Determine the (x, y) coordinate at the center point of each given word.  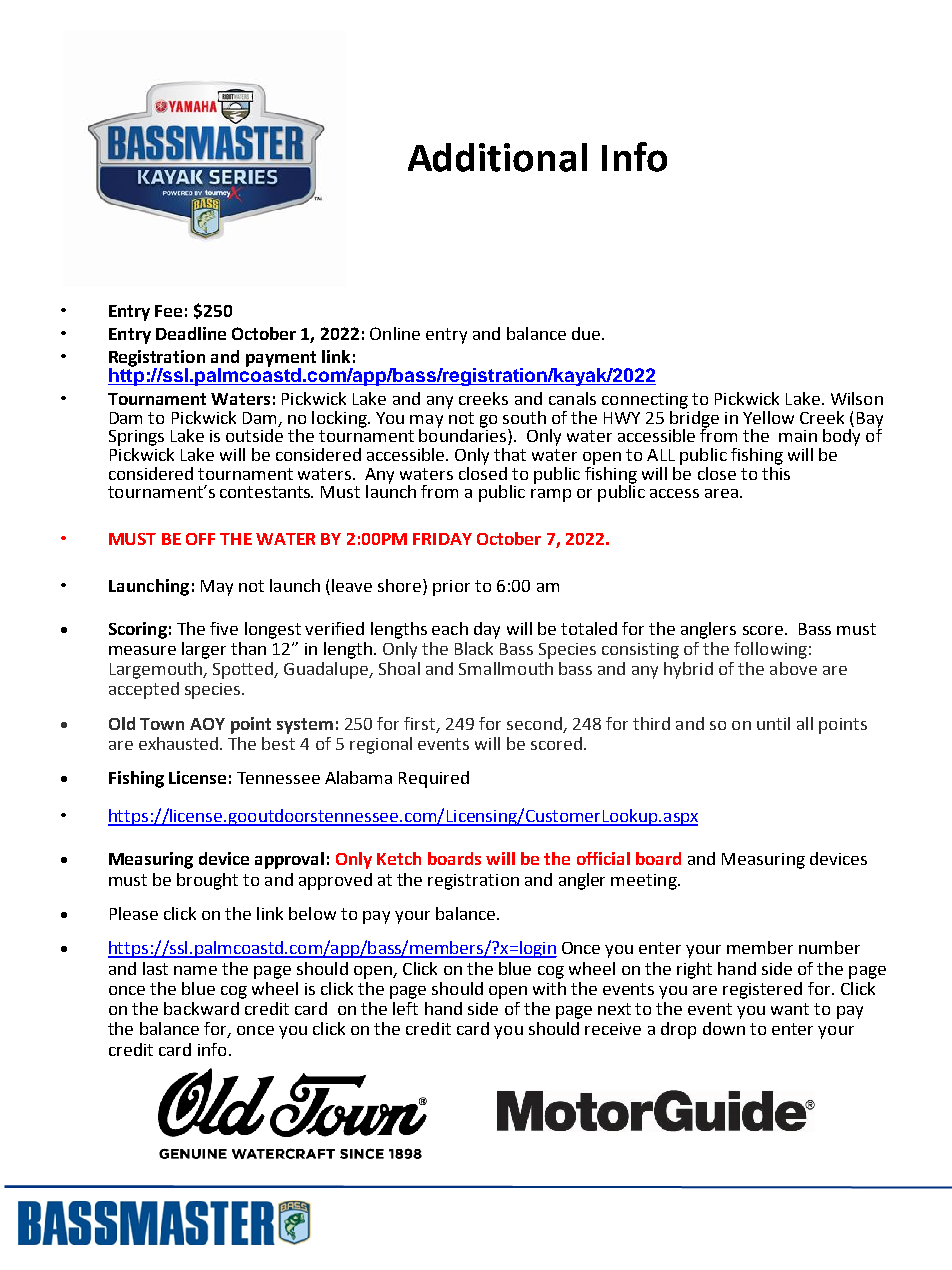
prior (451, 588)
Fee (168, 311)
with (549, 988)
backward (201, 1008)
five (224, 628)
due (587, 333)
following (770, 650)
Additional (497, 157)
